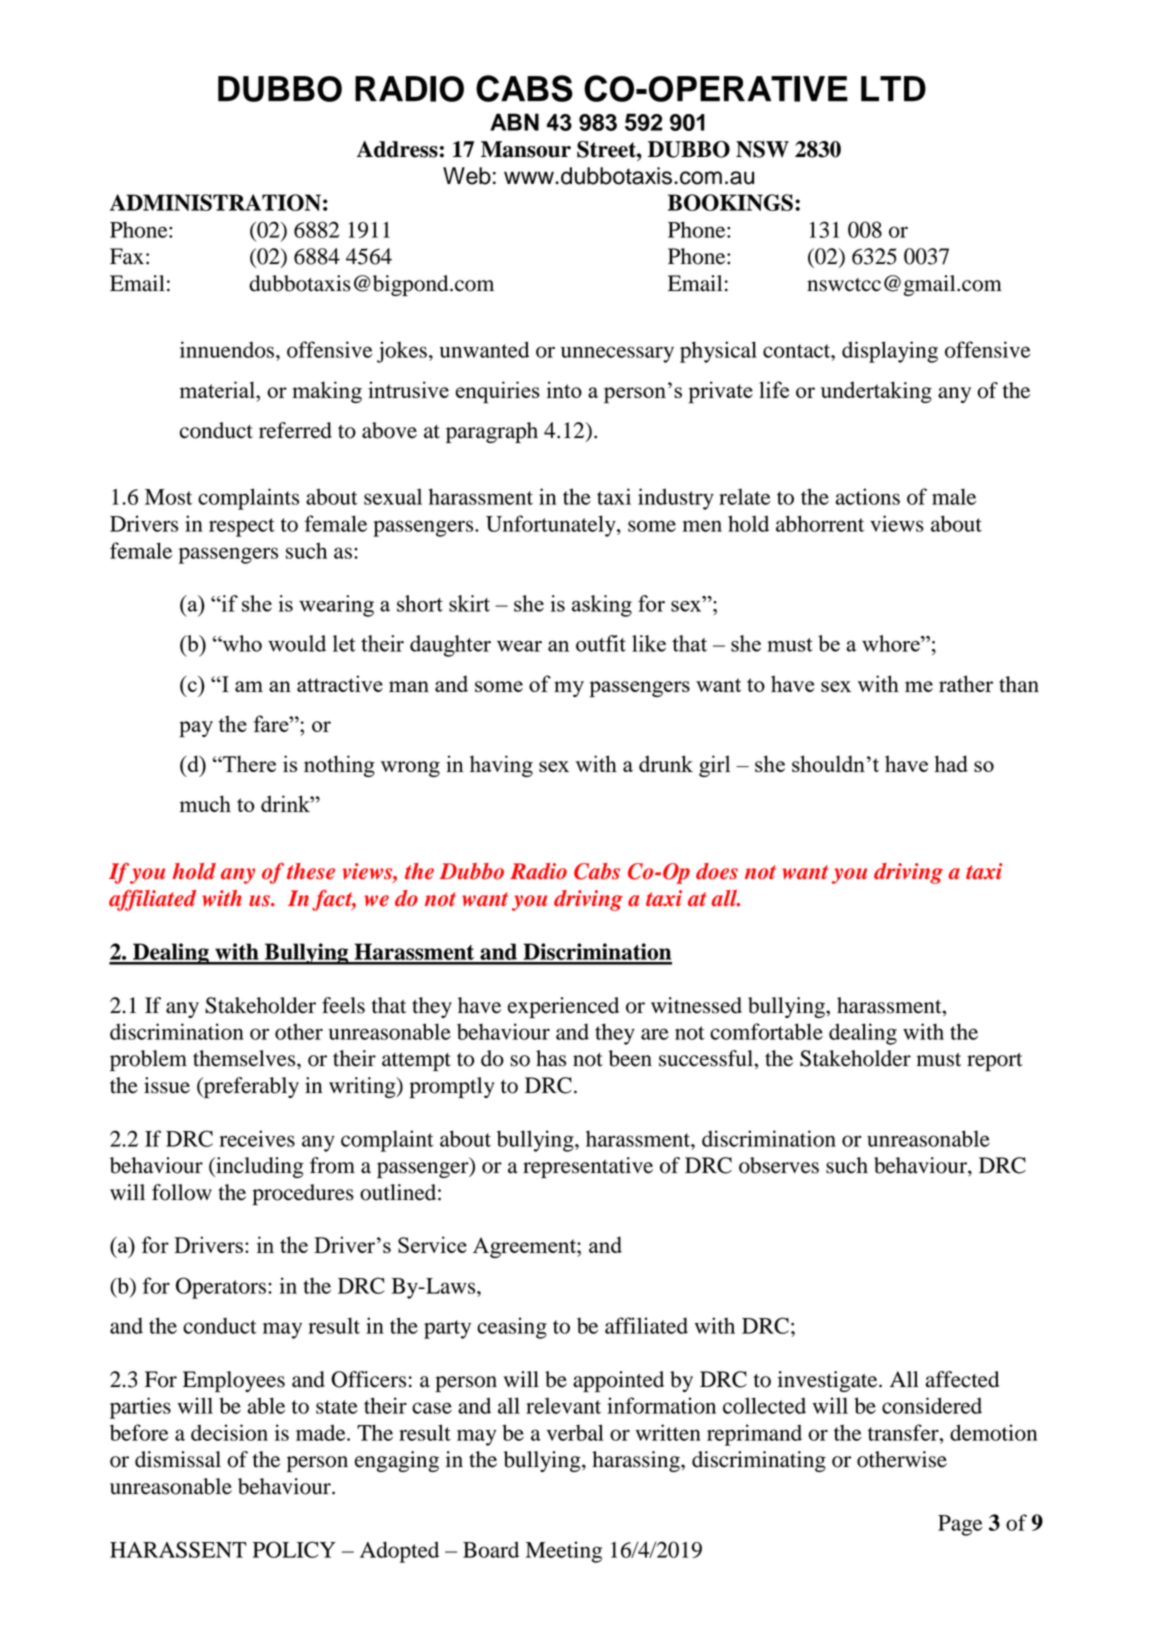  I want to click on report, so click(995, 1062).
